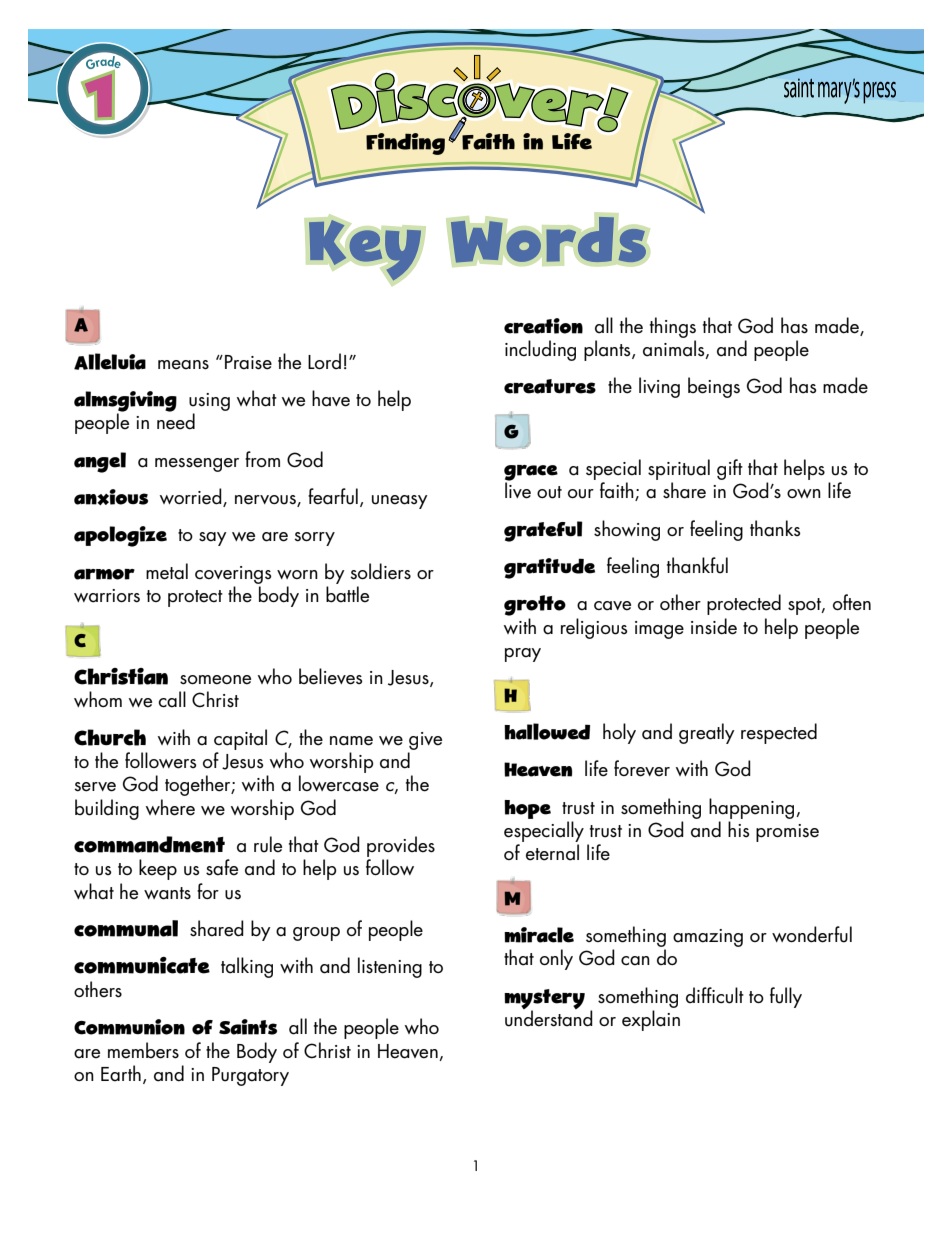 Image resolution: width=952 pixels, height=1233 pixels. What do you see at coordinates (550, 386) in the screenshot?
I see `creatures` at bounding box center [550, 386].
